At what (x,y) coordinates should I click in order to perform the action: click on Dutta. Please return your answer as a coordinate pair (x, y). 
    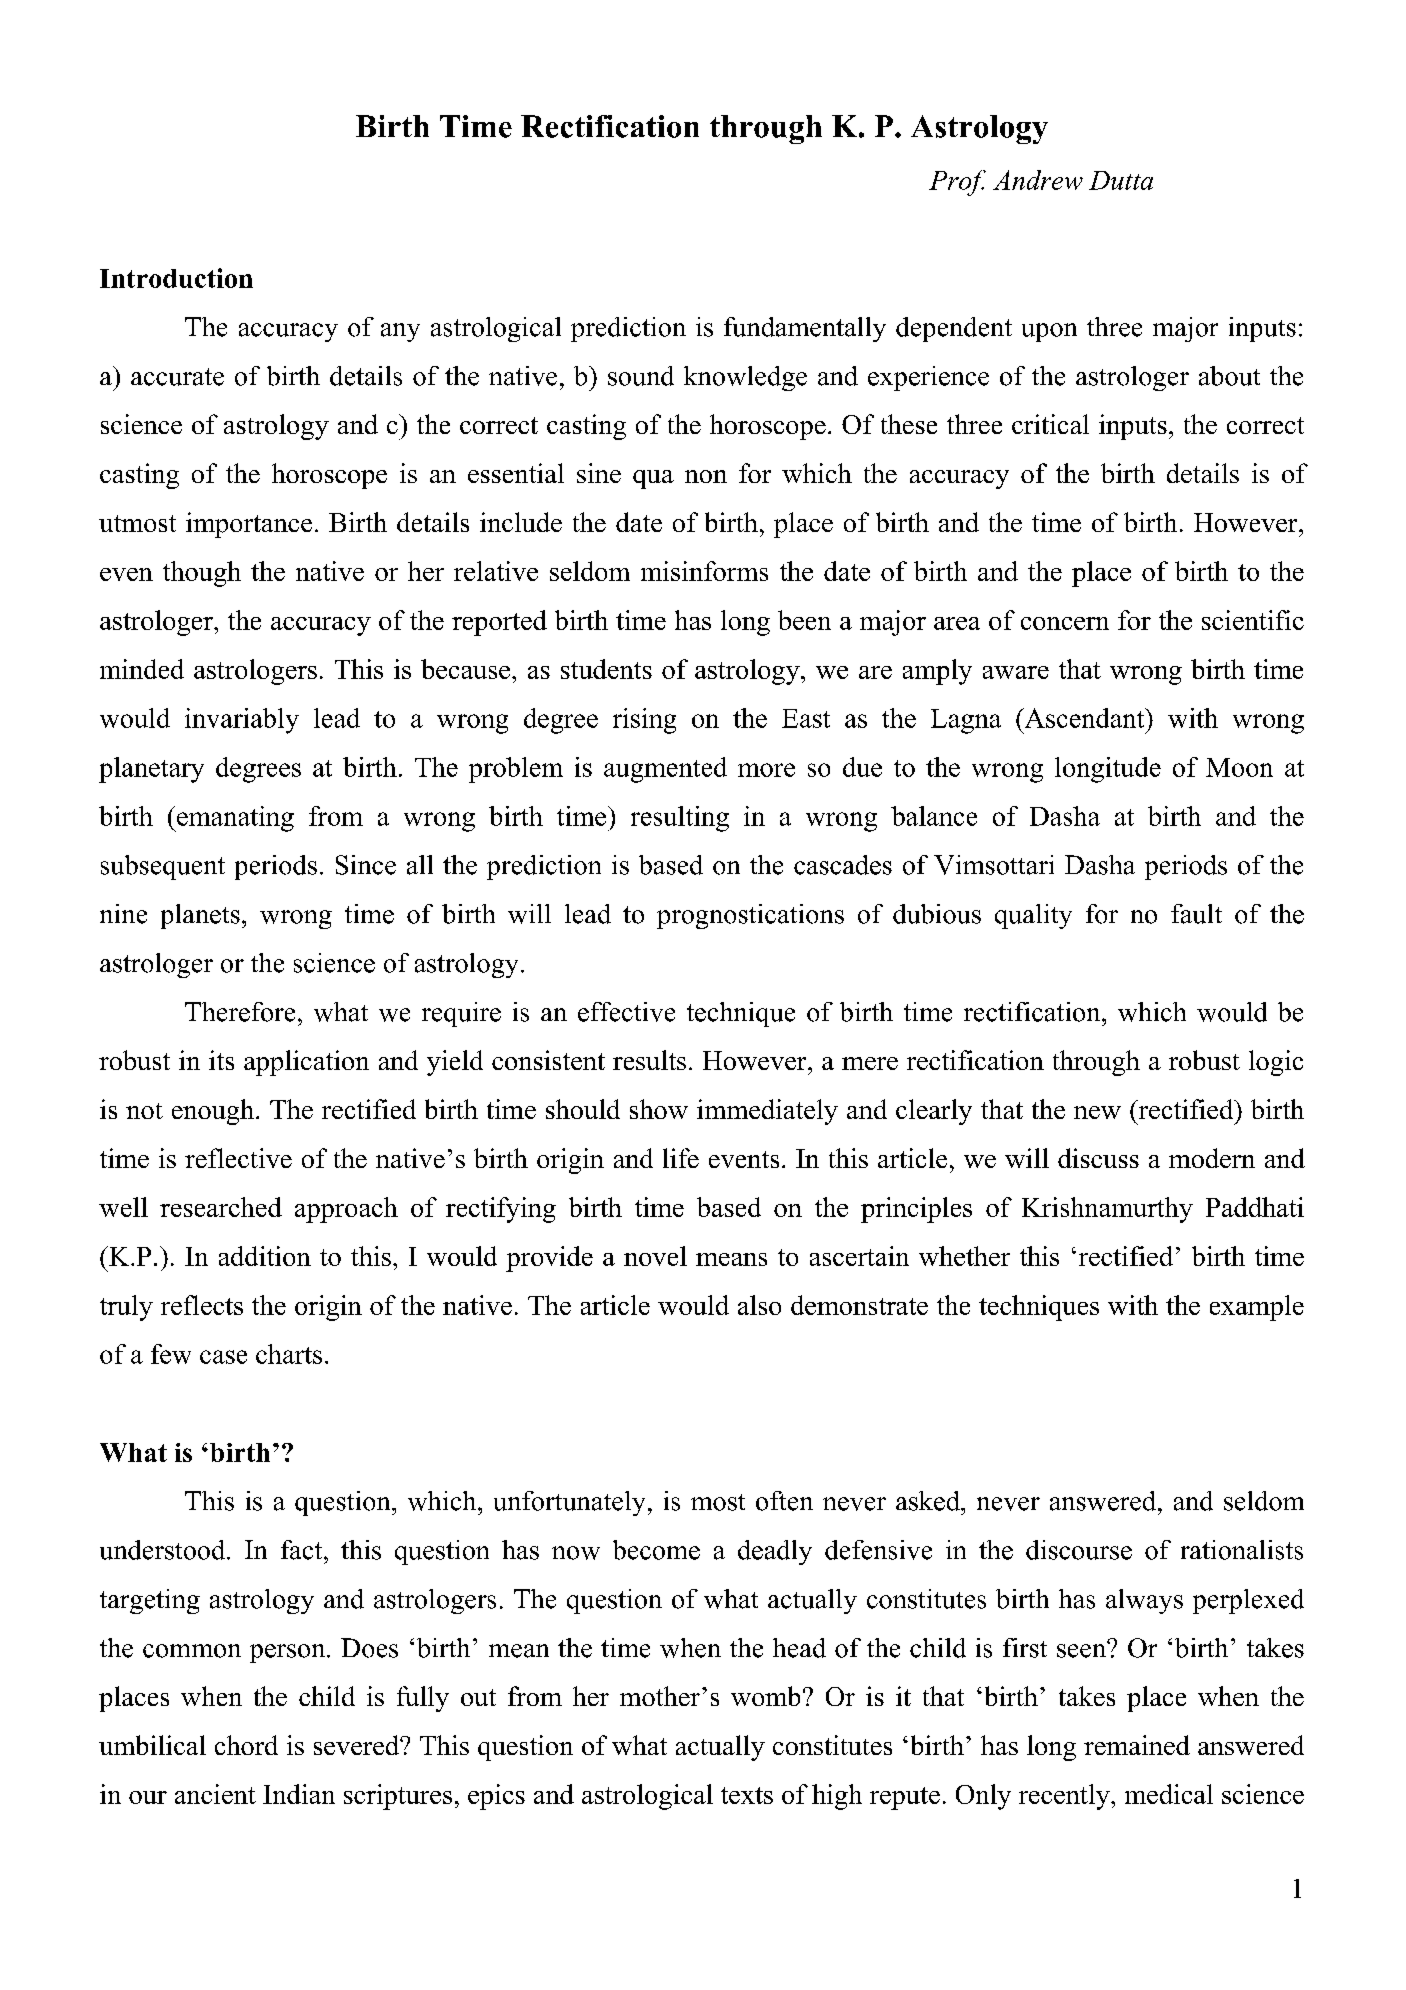
    Looking at the image, I should click on (1121, 180).
